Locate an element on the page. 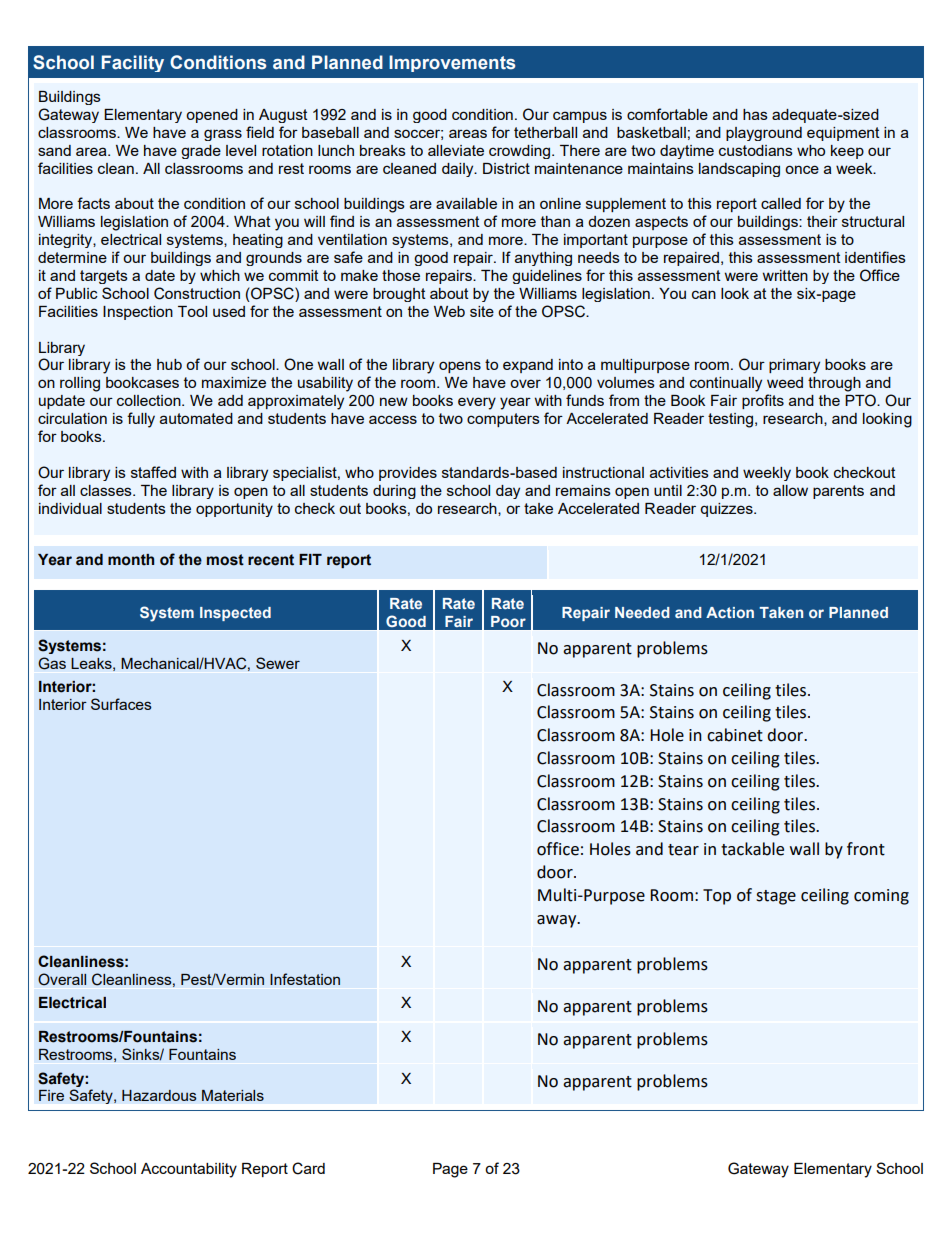 The width and height of the page is (952, 1233). Card is located at coordinates (308, 1168).
